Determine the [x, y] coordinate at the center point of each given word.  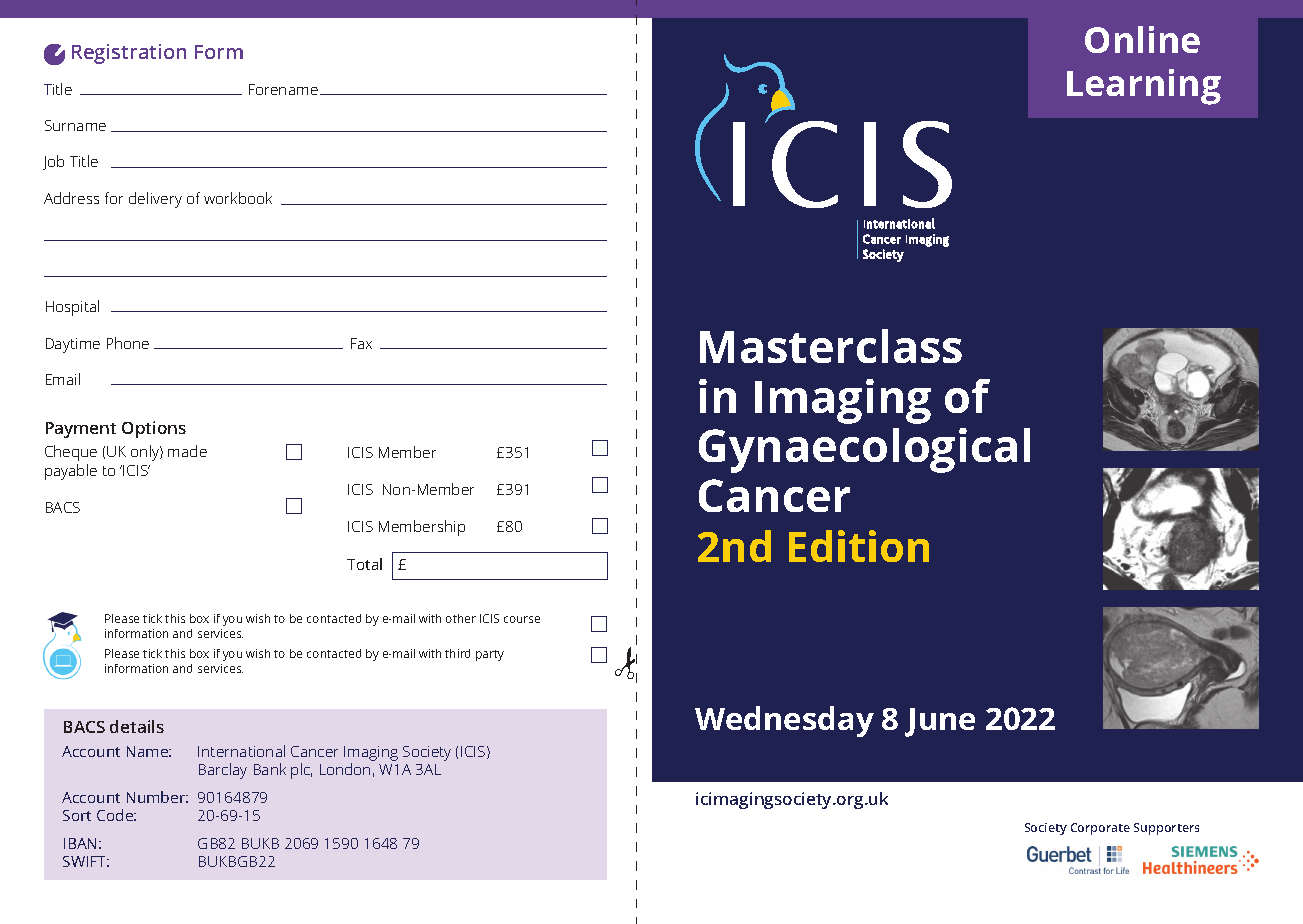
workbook [238, 198]
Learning [1144, 87]
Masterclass [831, 346]
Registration [129, 54]
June [940, 722]
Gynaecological [864, 450]
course [522, 619]
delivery [155, 200]
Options [154, 429]
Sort [77, 815]
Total [364, 564]
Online [1142, 39]
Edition [859, 546]
